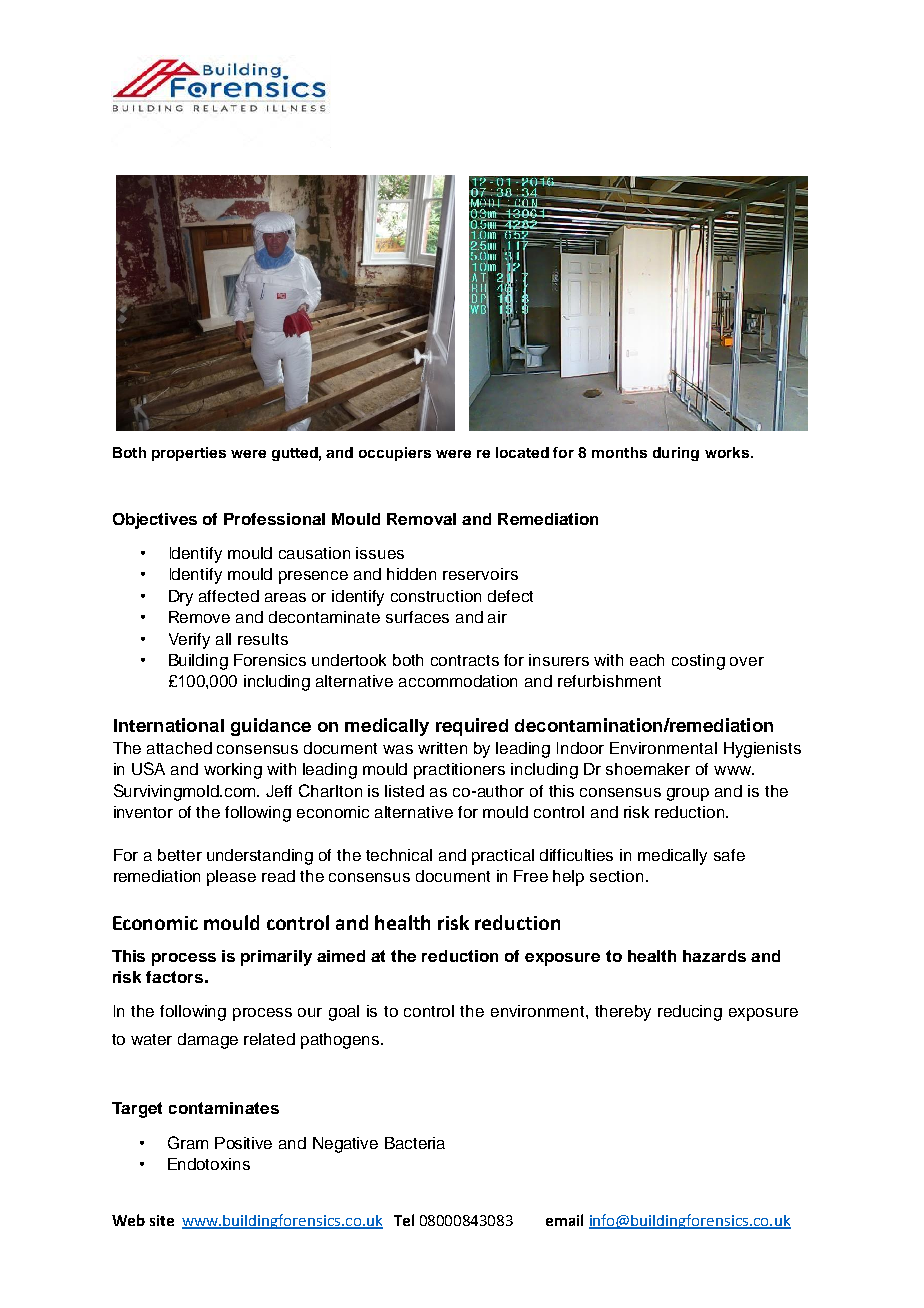  Describe the element at coordinates (395, 454) in the screenshot. I see `occupiers` at that location.
